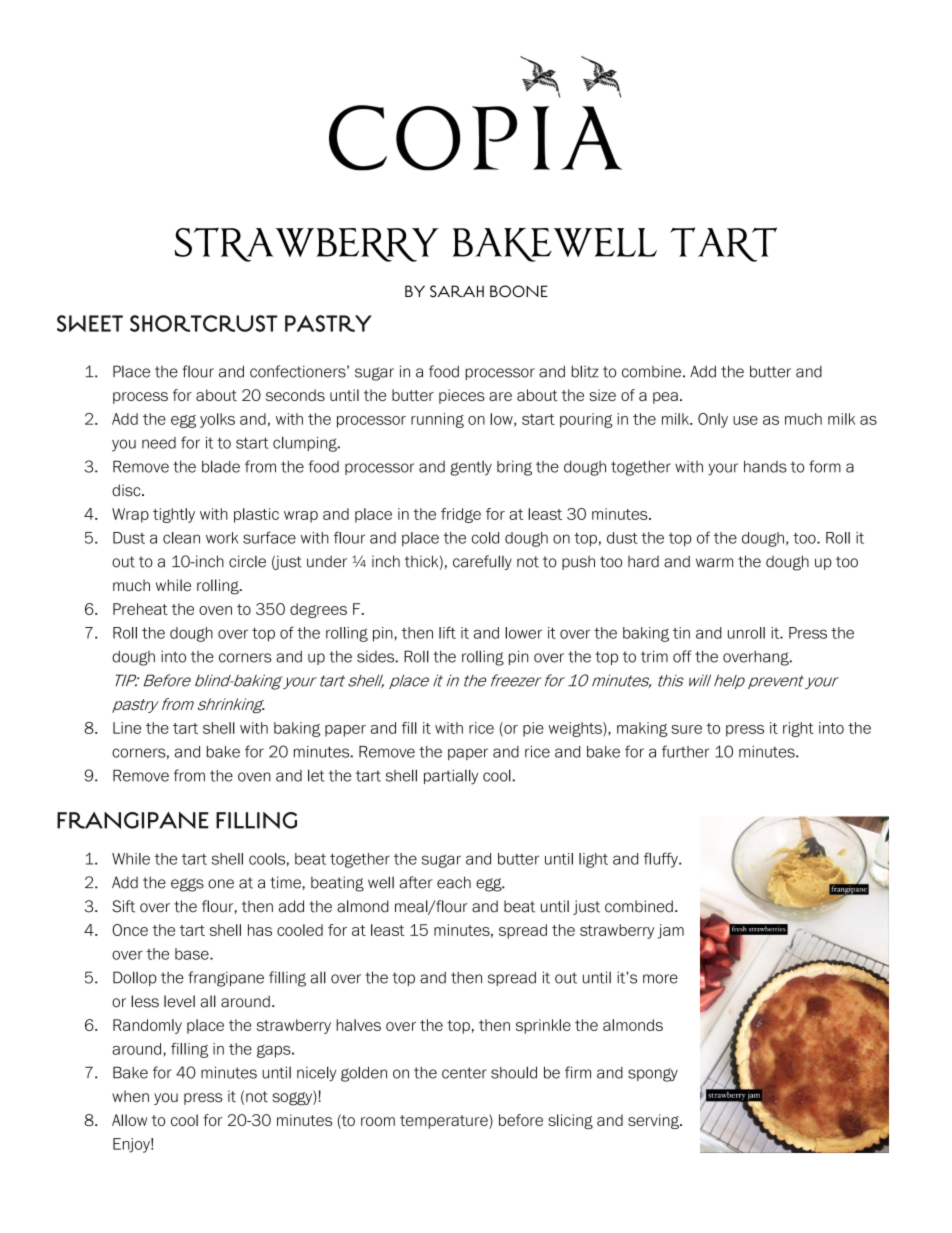  Describe the element at coordinates (686, 729) in the page. I see `sure` at that location.
